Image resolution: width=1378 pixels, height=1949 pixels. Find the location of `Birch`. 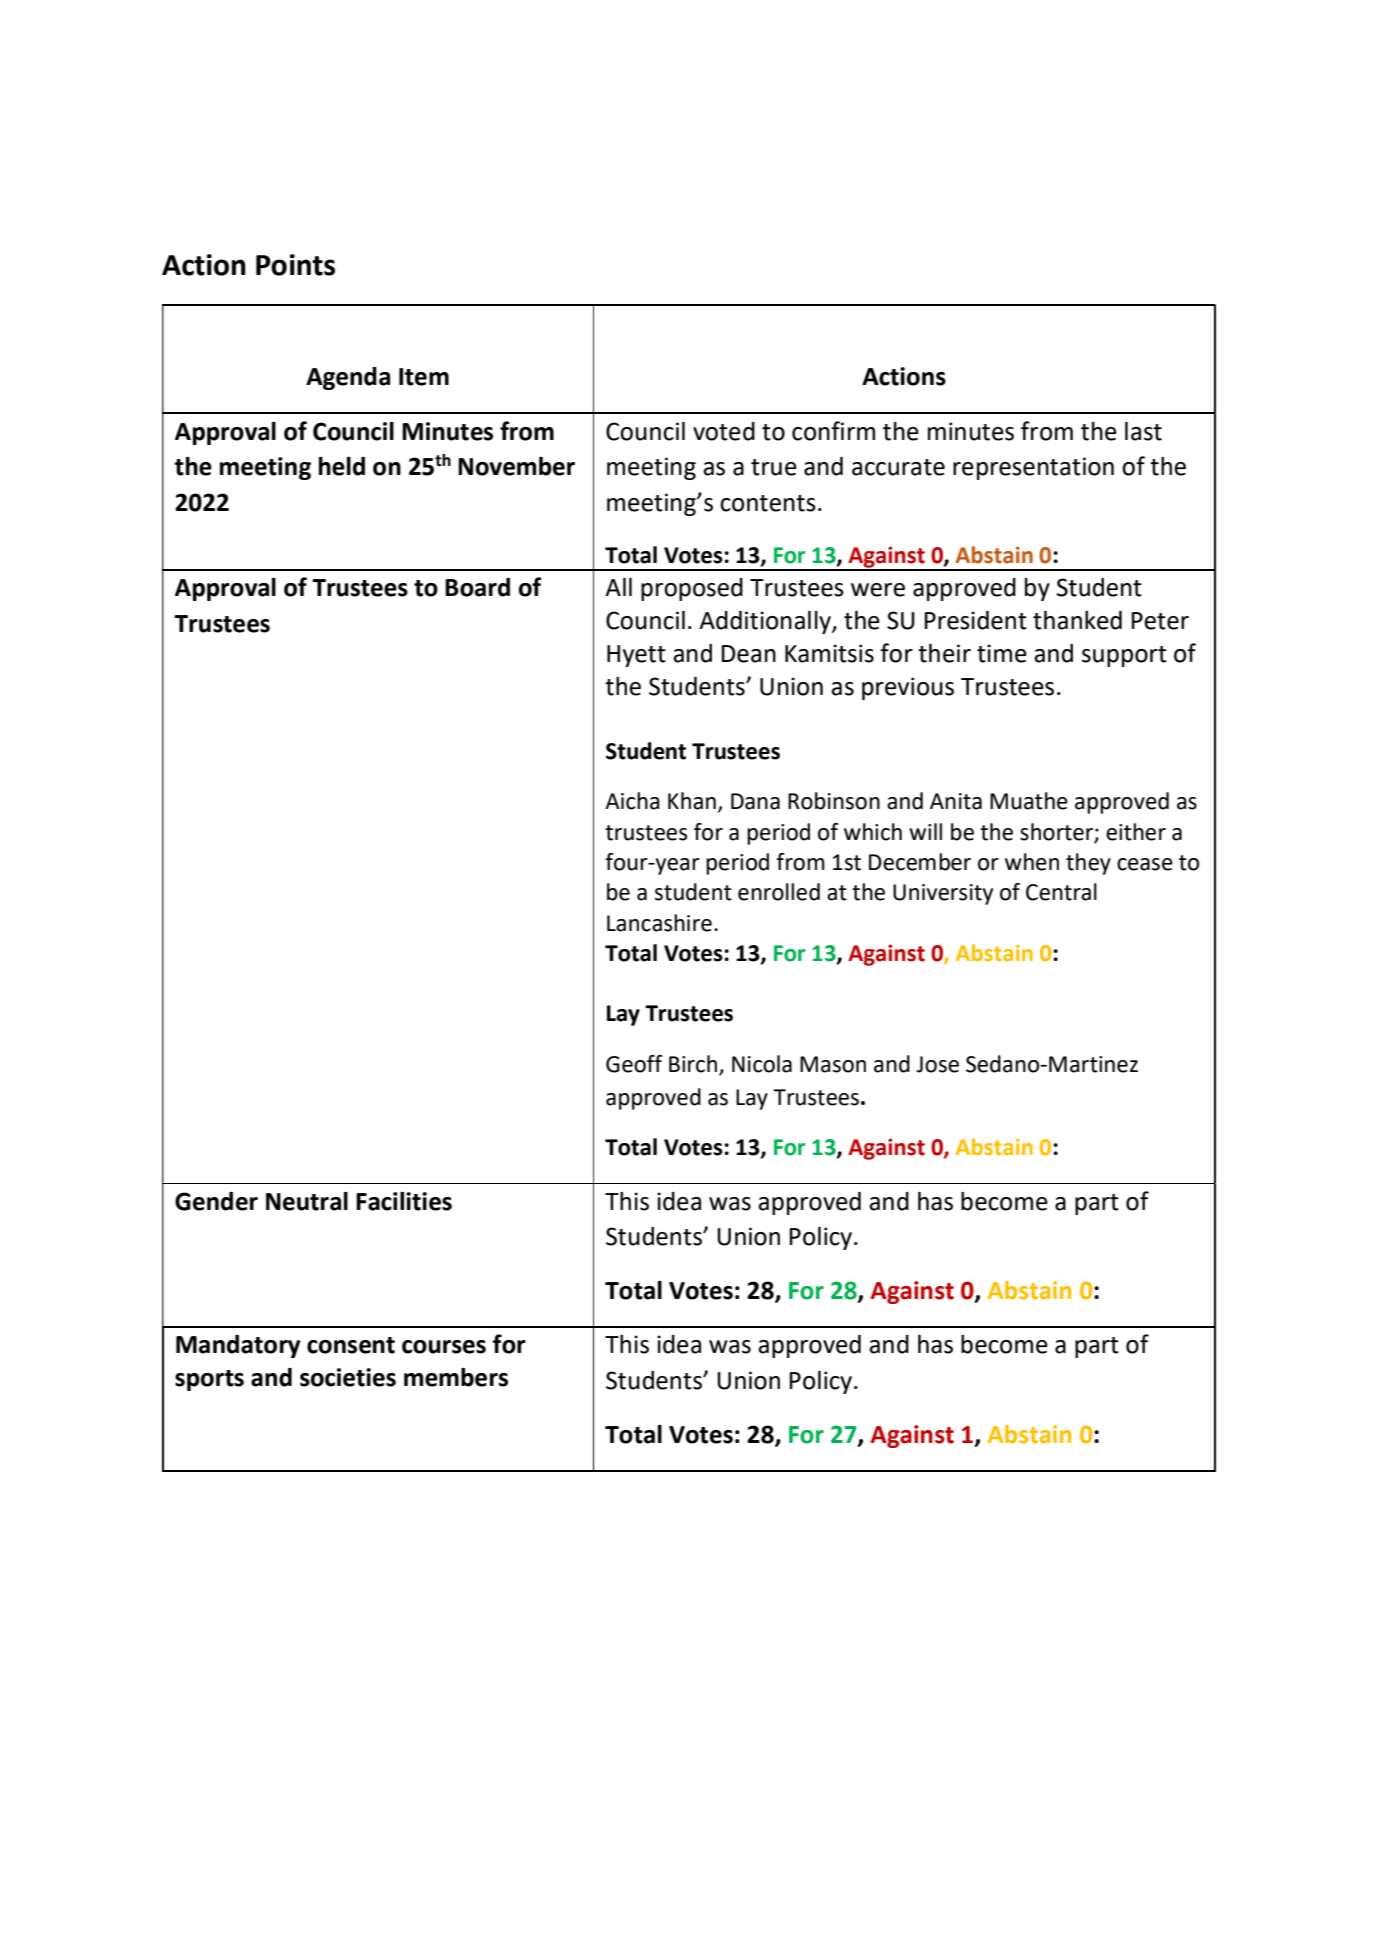

Birch is located at coordinates (694, 1065).
